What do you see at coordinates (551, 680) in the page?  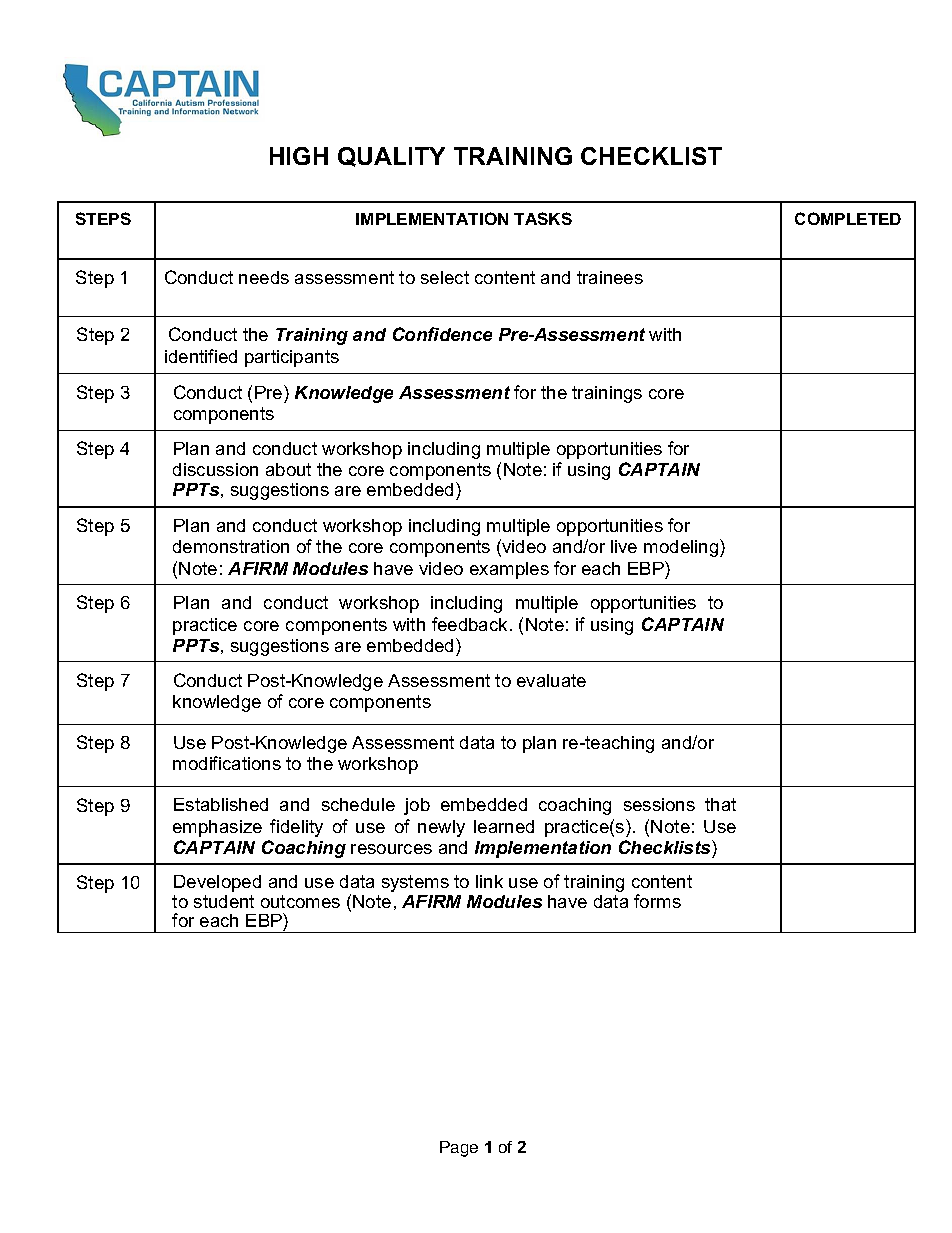 I see `evaluate` at bounding box center [551, 680].
